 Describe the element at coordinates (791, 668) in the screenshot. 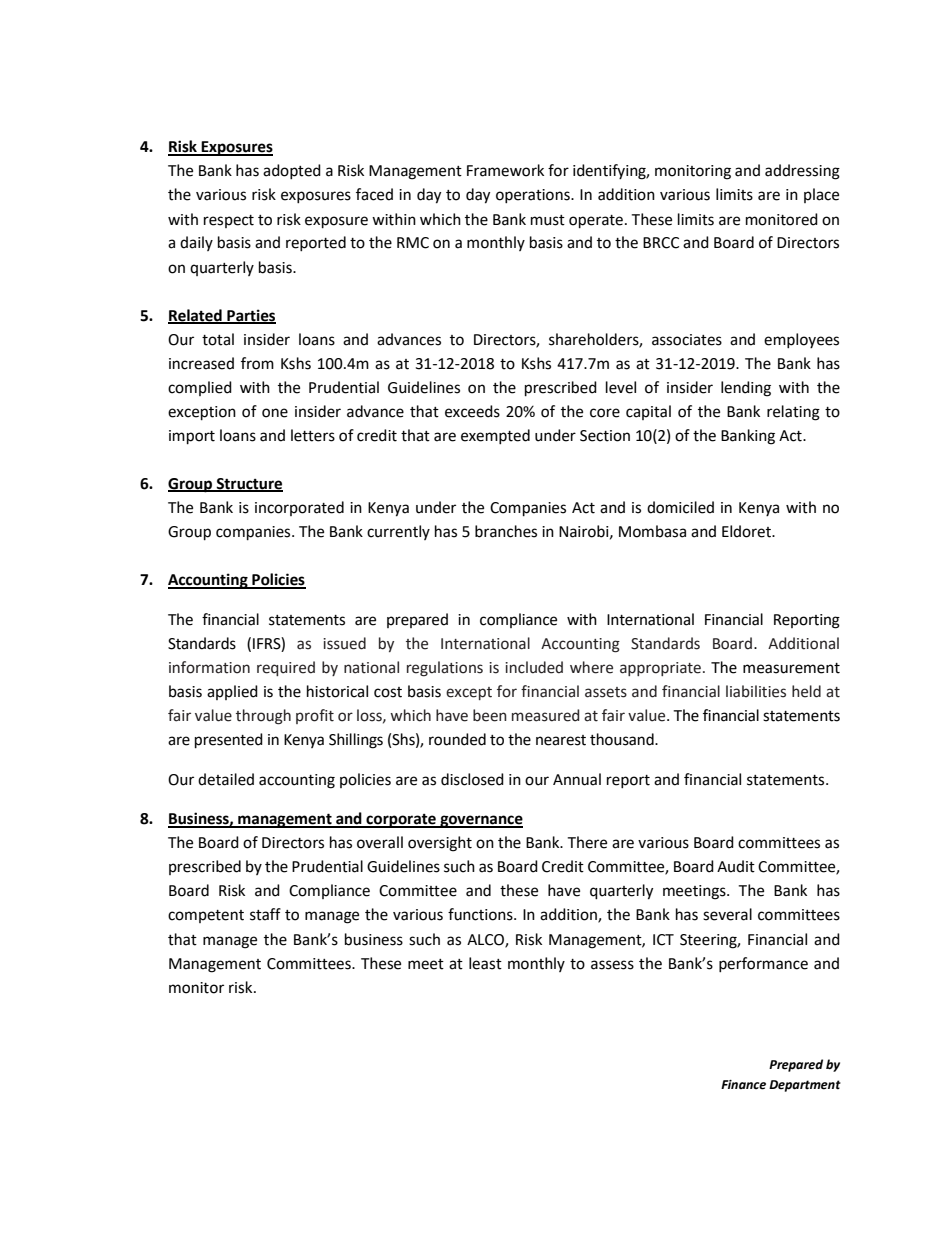

I see `measurement` at that location.
